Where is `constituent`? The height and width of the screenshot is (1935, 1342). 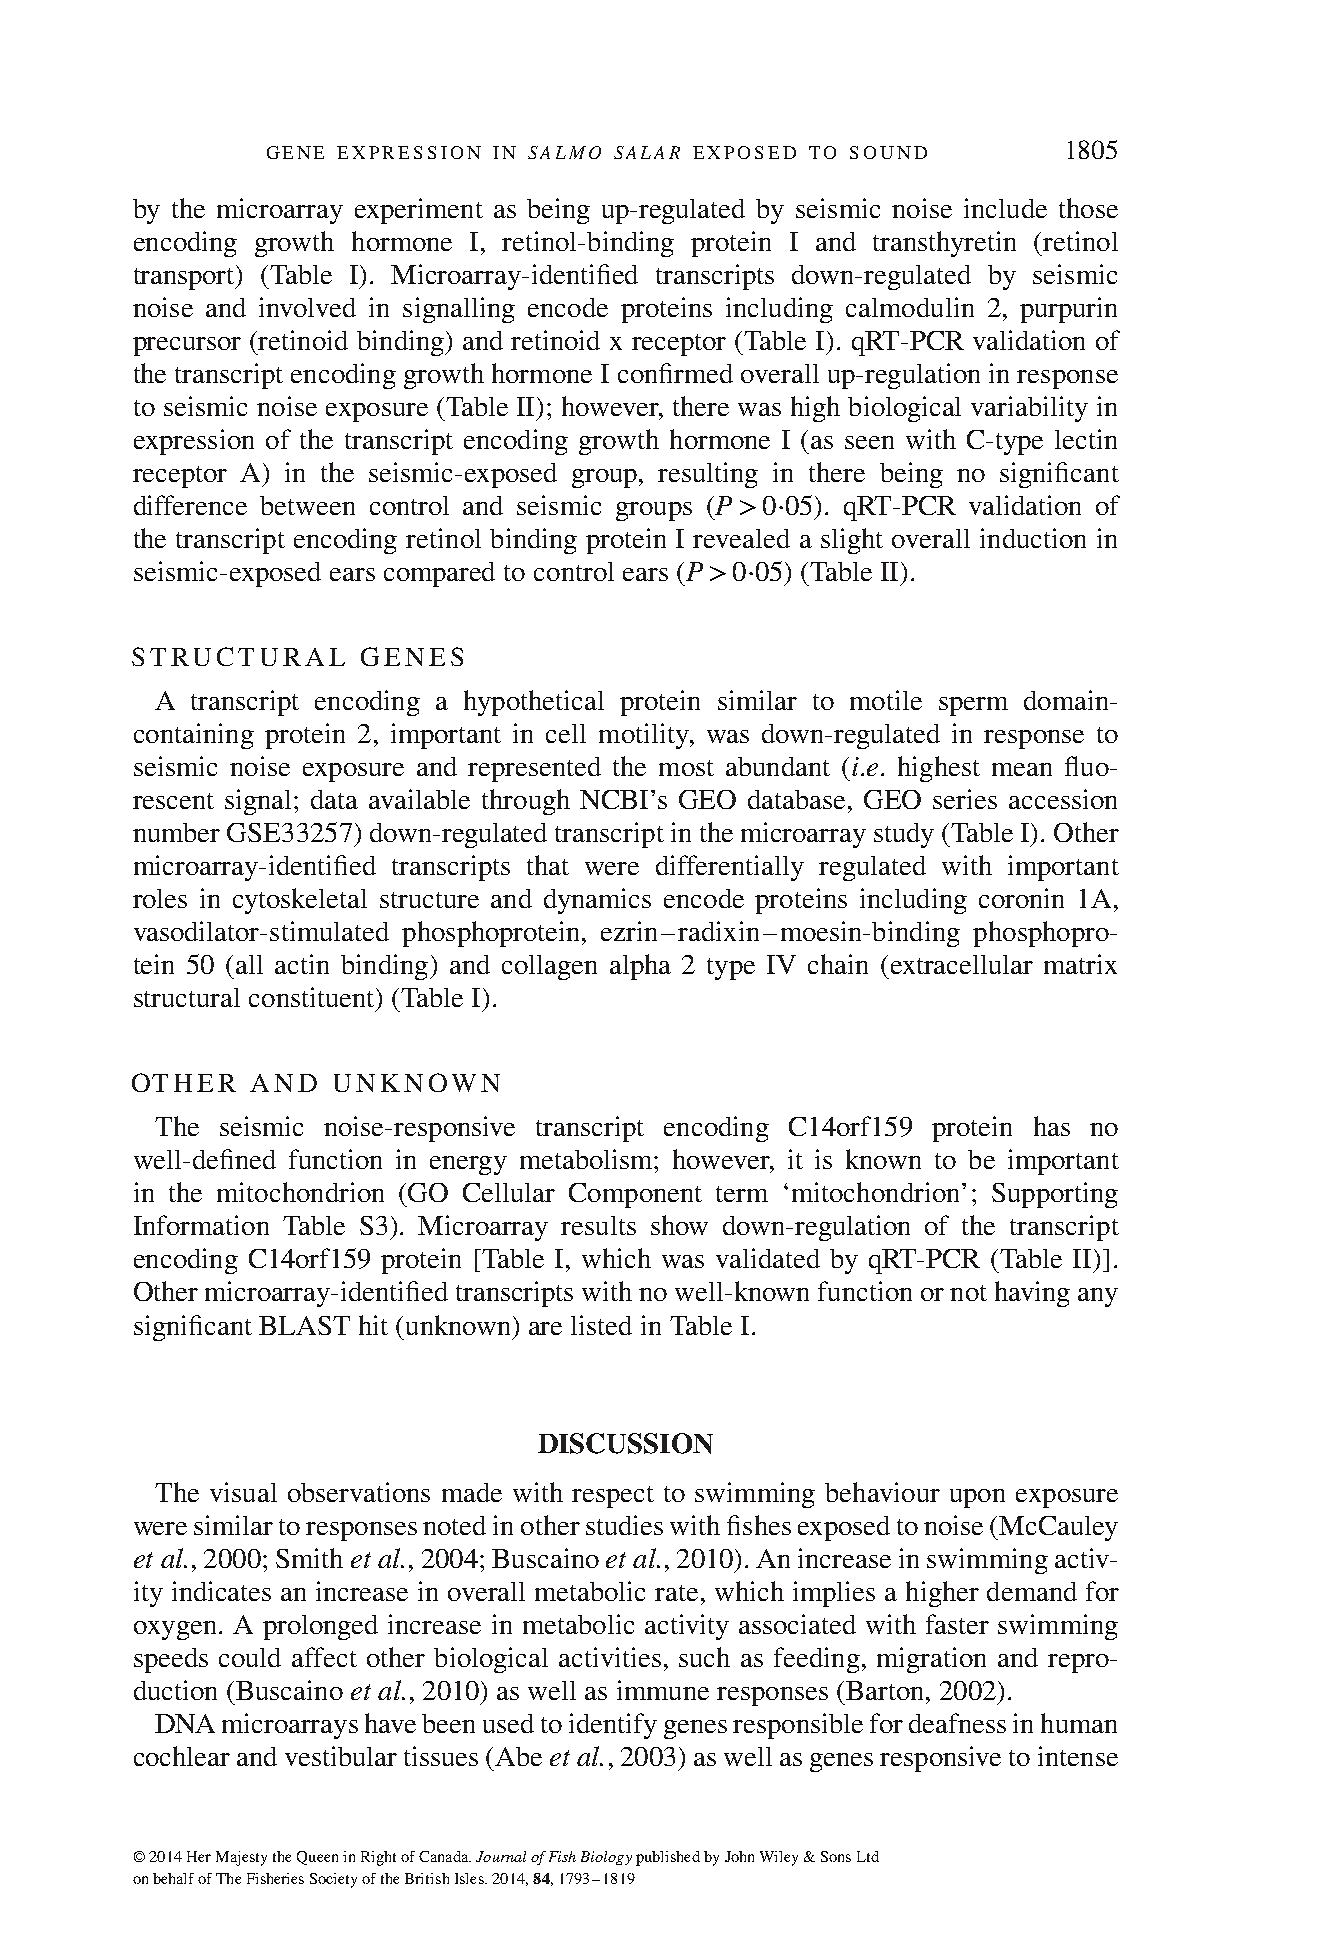 constituent is located at coordinates (313, 997).
